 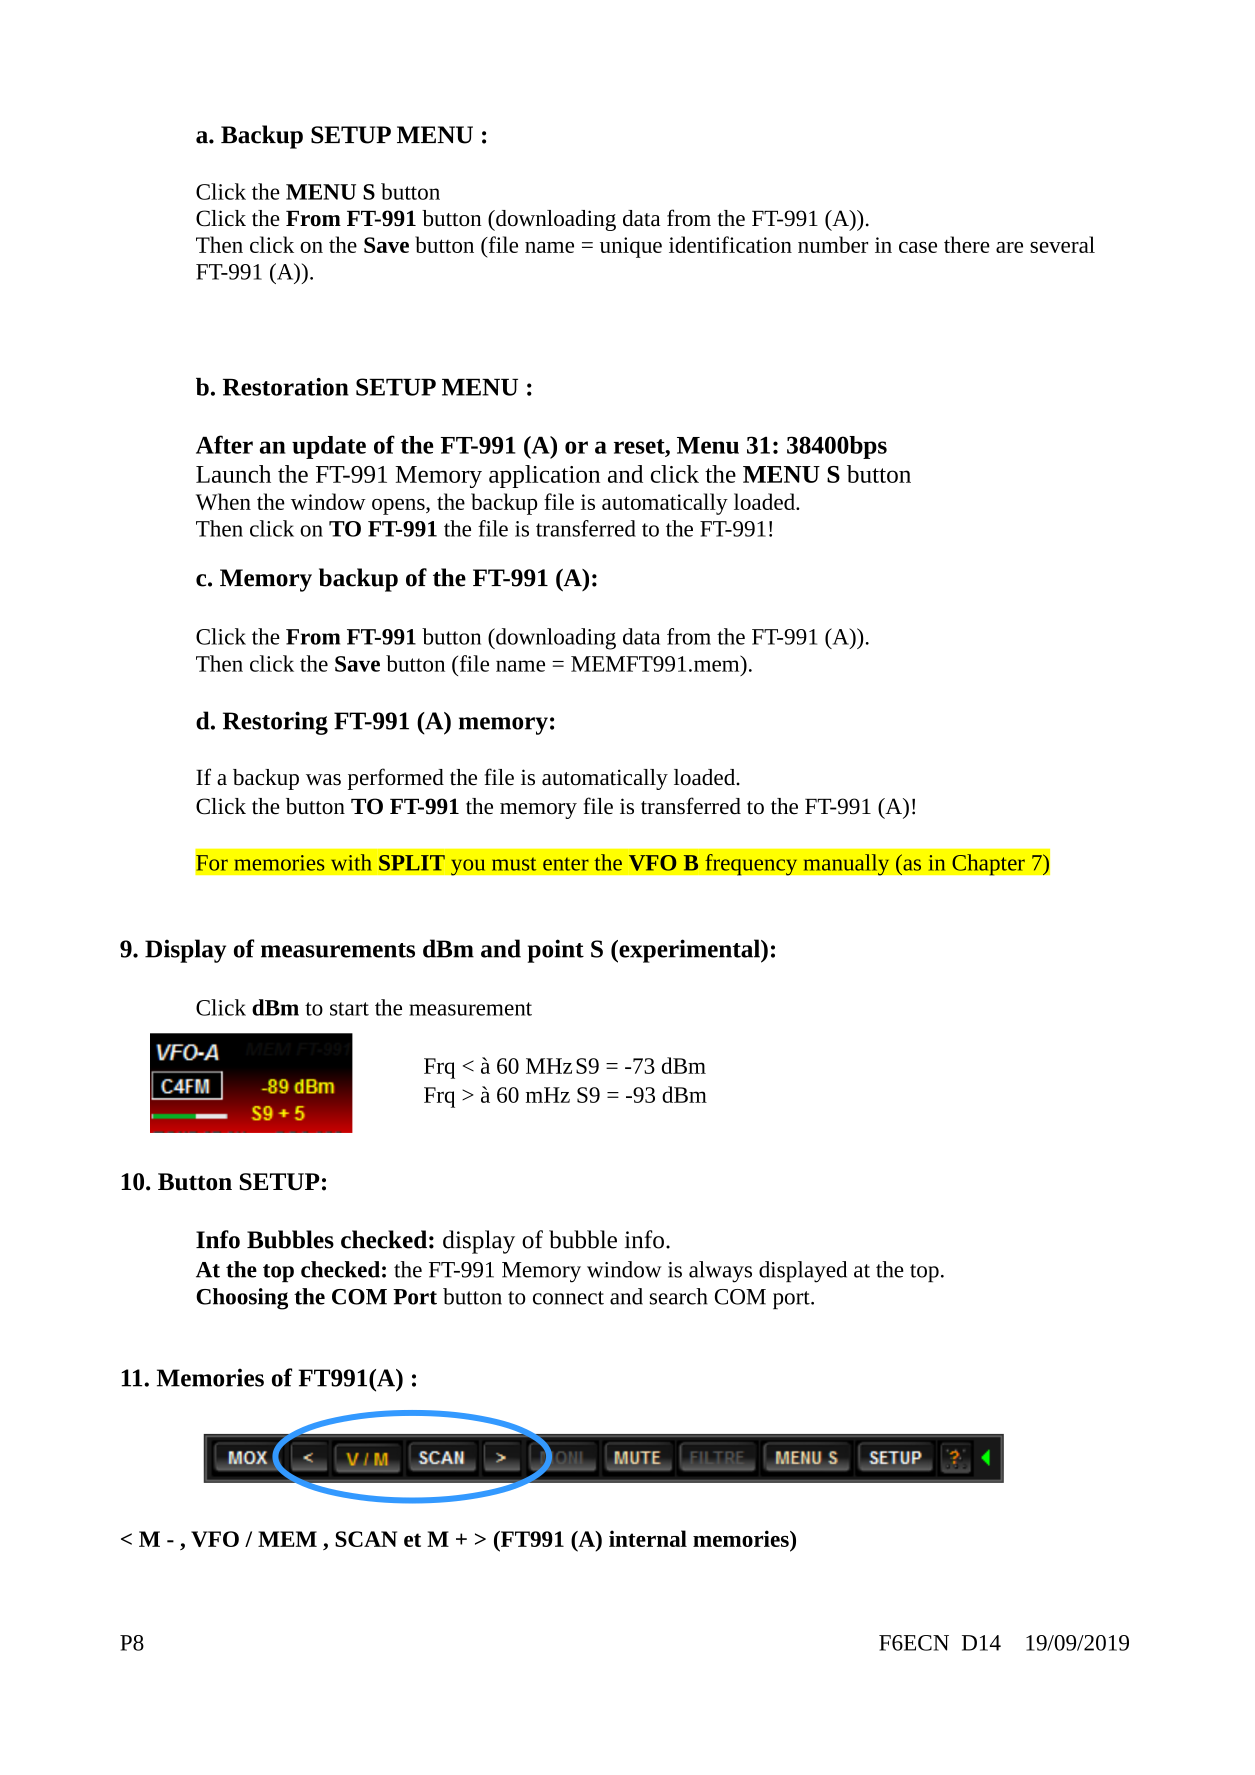 I want to click on point, so click(x=556, y=951).
